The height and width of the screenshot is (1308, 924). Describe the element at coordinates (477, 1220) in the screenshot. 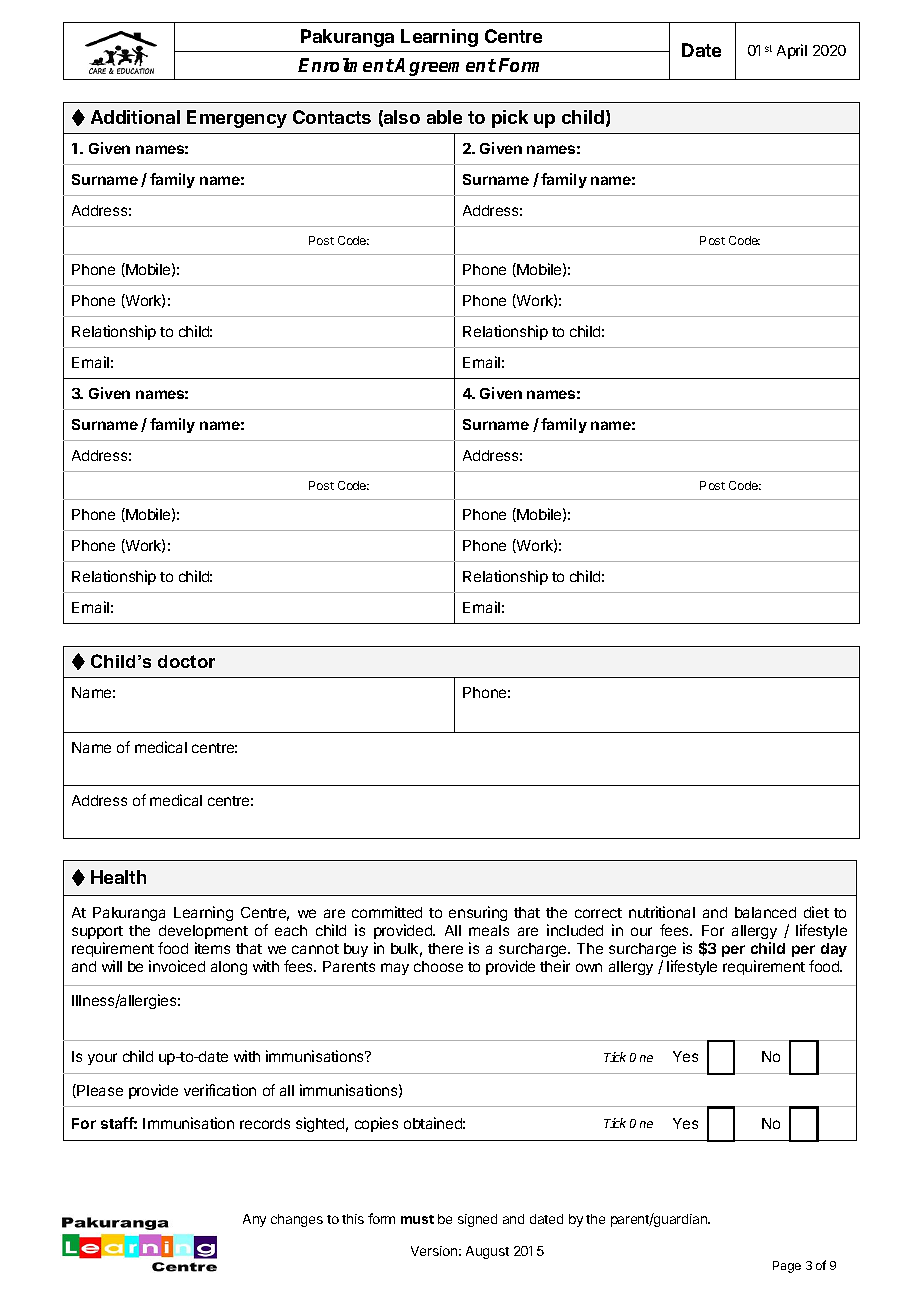

I see `signed` at that location.
